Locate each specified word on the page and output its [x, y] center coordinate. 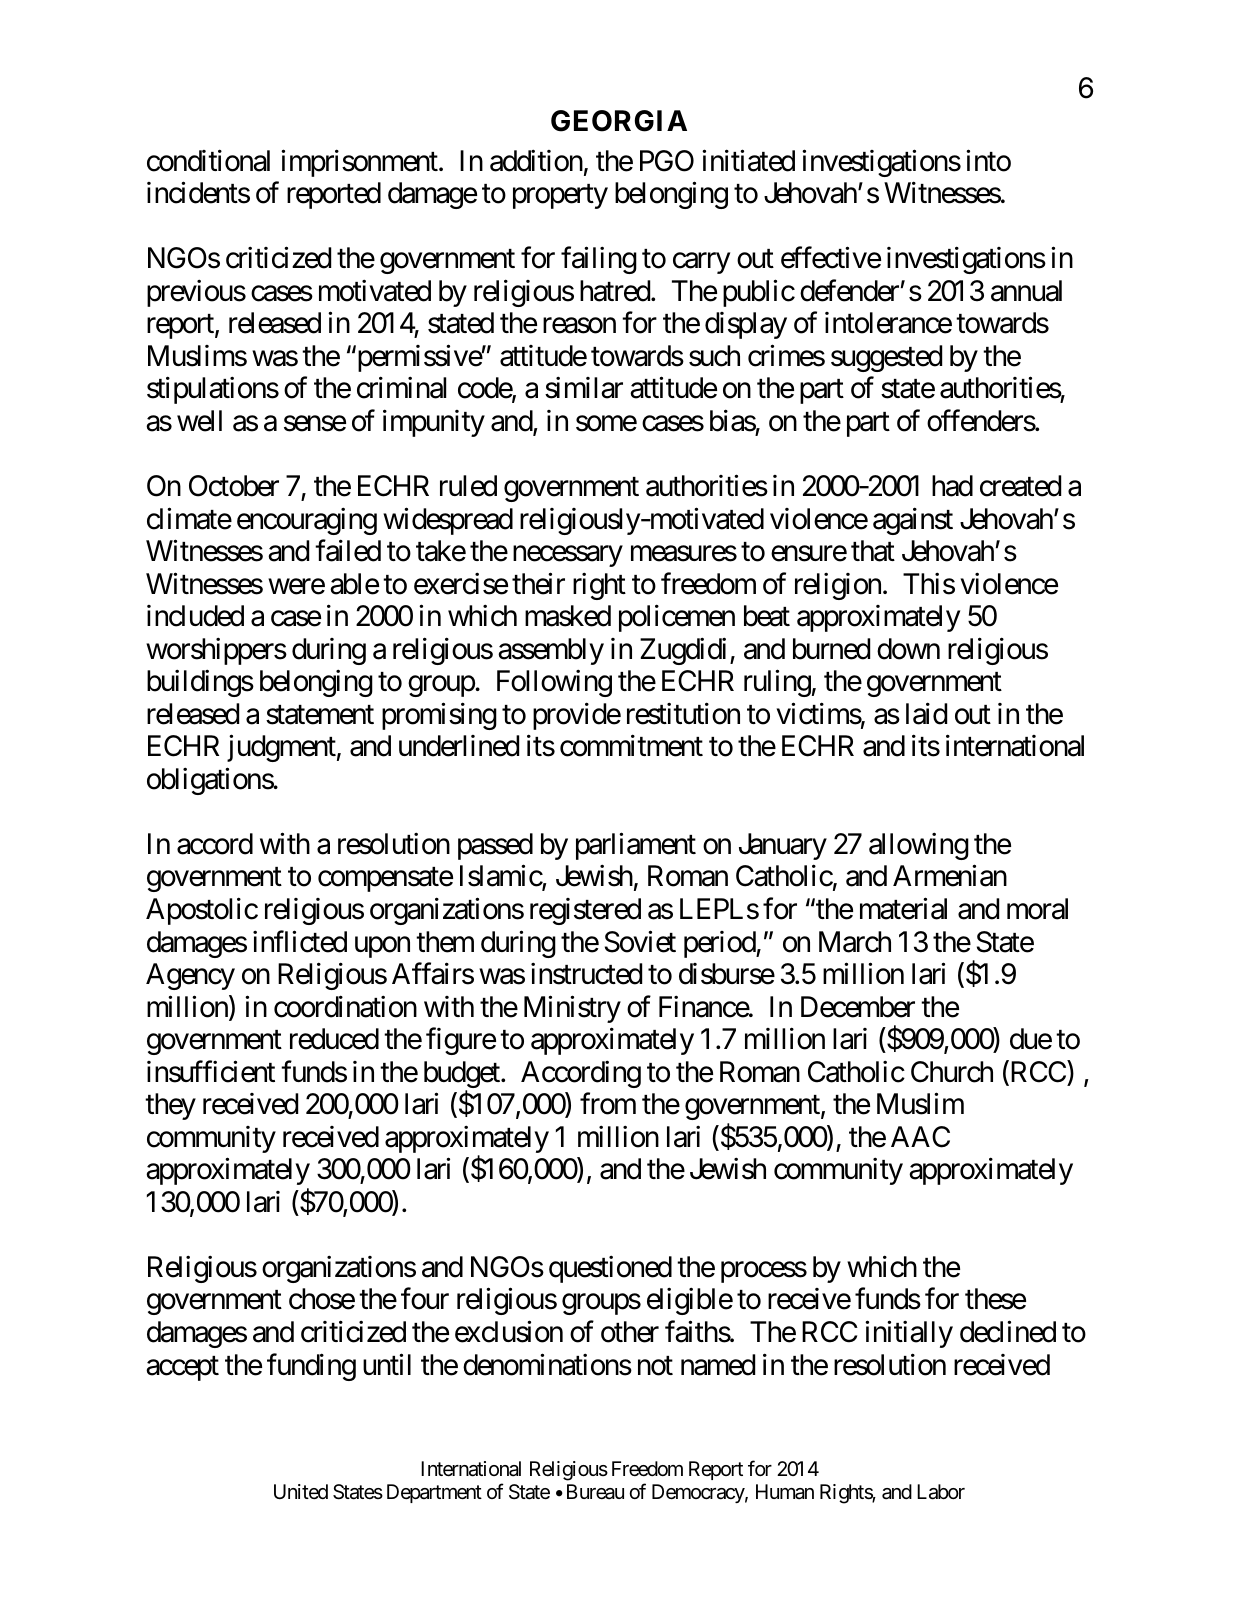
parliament [636, 846]
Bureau [595, 1492]
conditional [208, 160]
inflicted [300, 941]
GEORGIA [619, 121]
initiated [748, 160]
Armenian [950, 876]
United [301, 1491]
